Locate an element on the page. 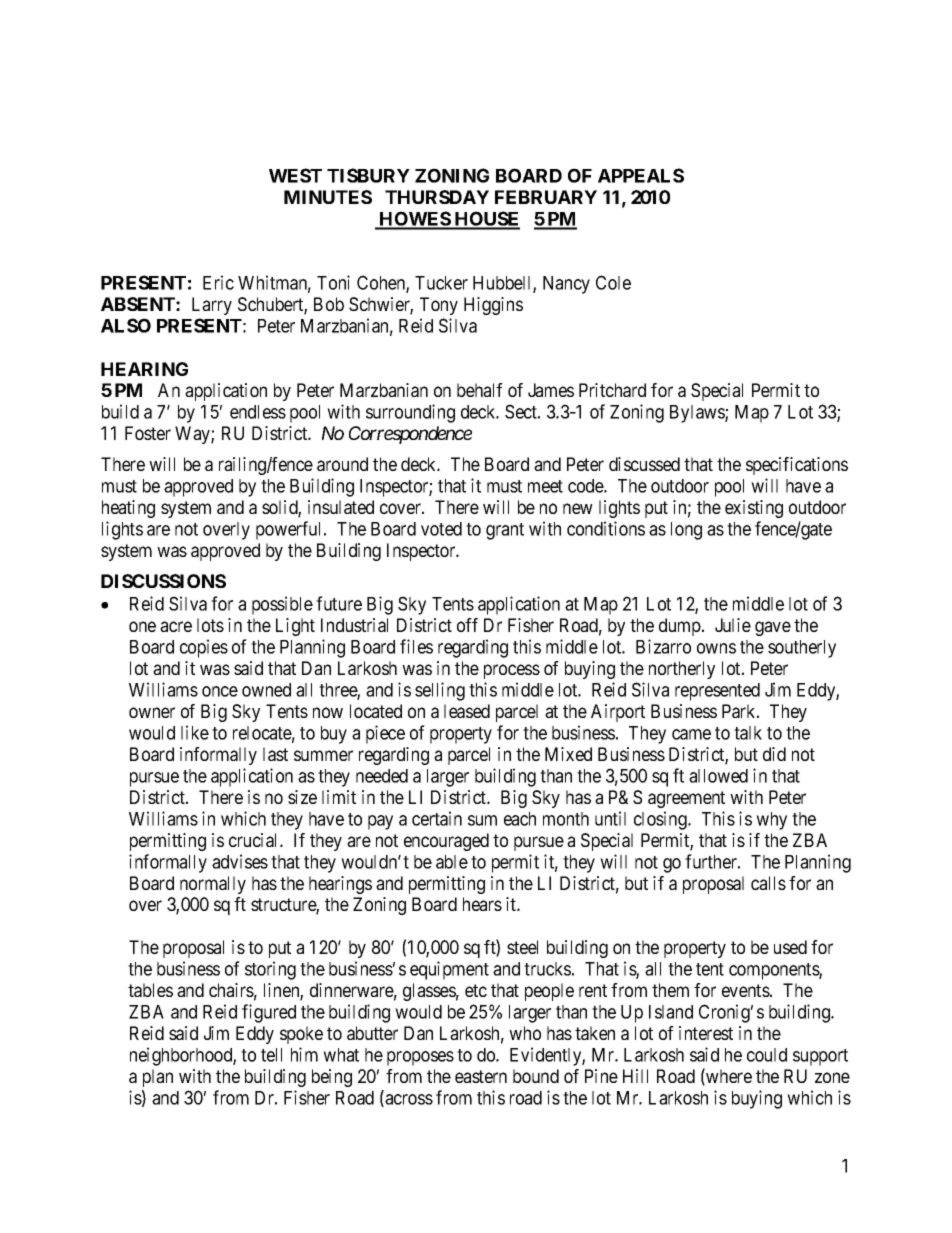  each is located at coordinates (520, 819).
